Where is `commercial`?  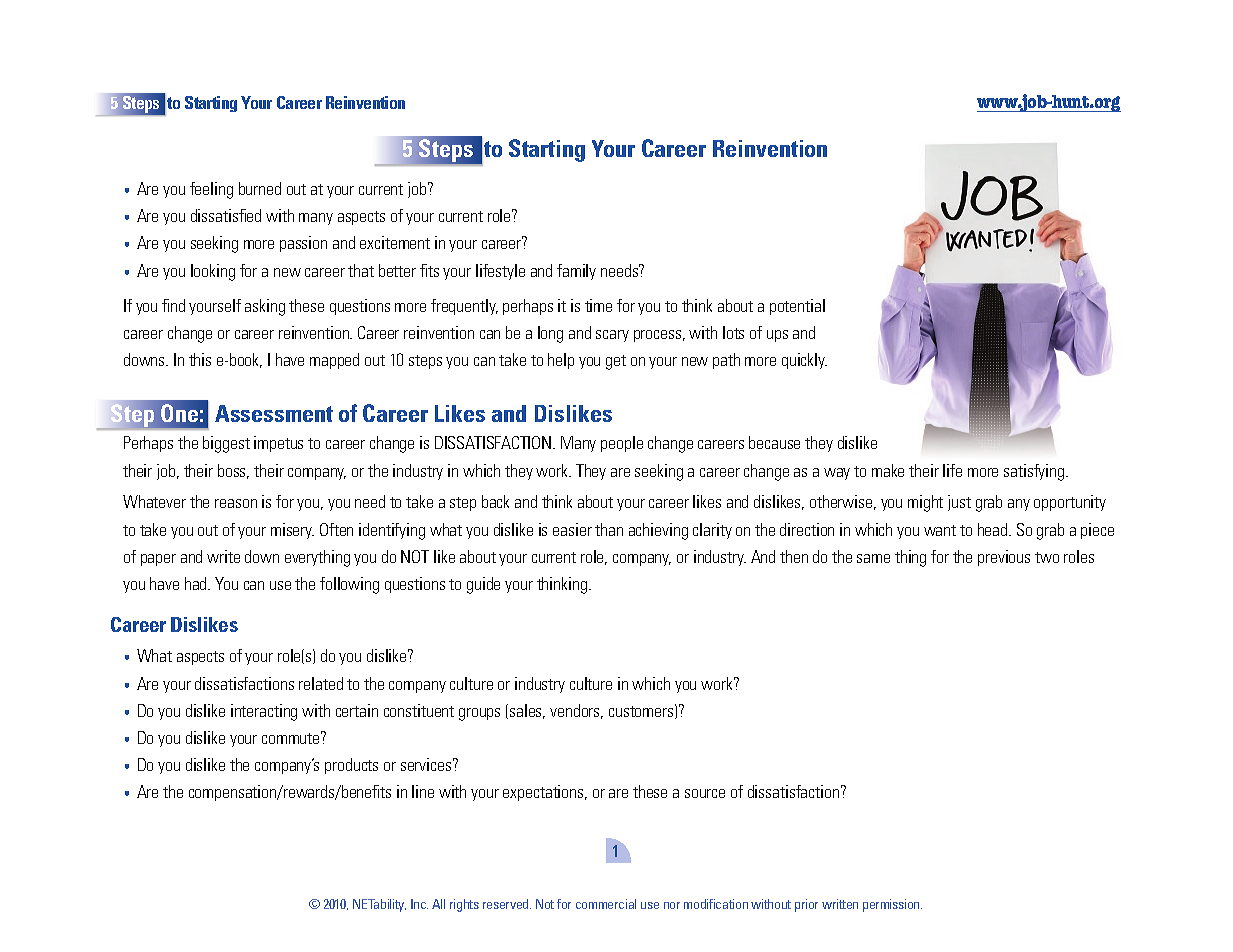
commercial is located at coordinates (606, 904).
